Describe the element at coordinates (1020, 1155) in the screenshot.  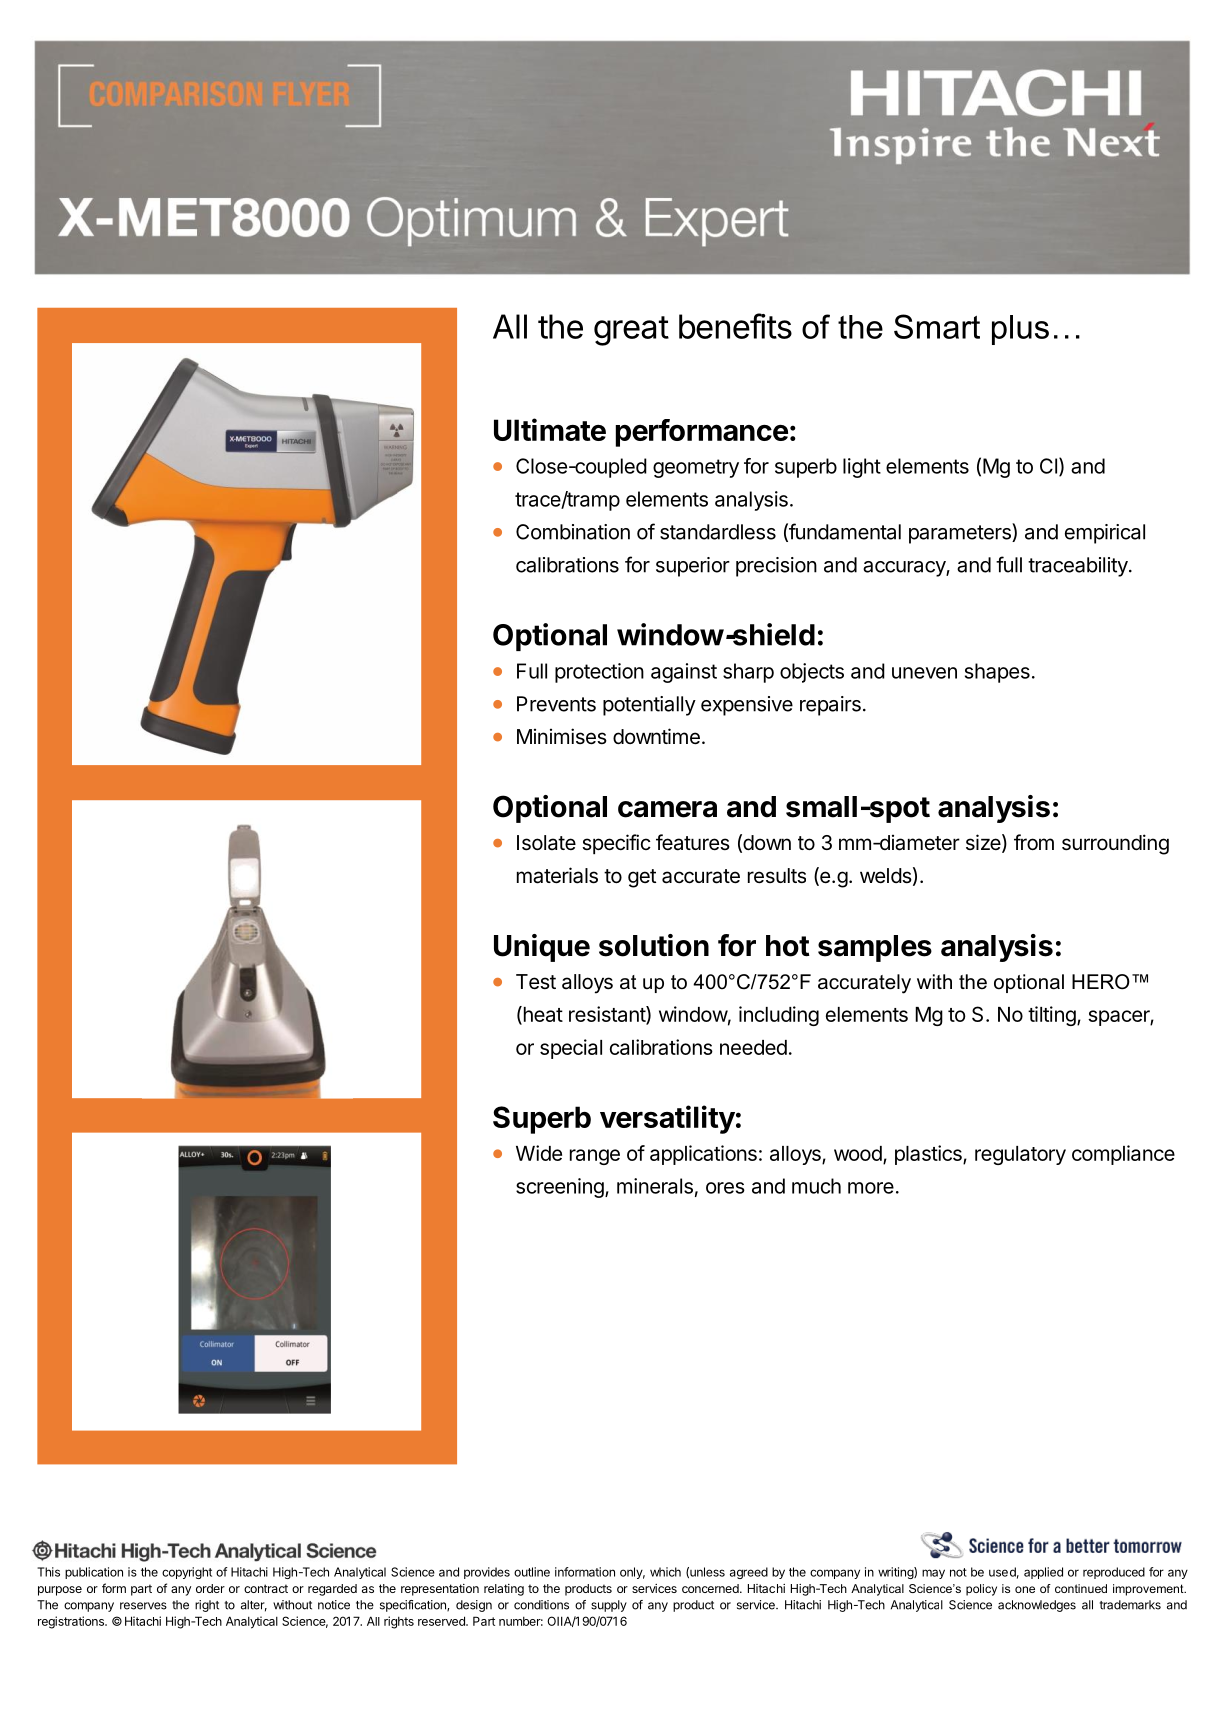
I see `regulatory` at that location.
